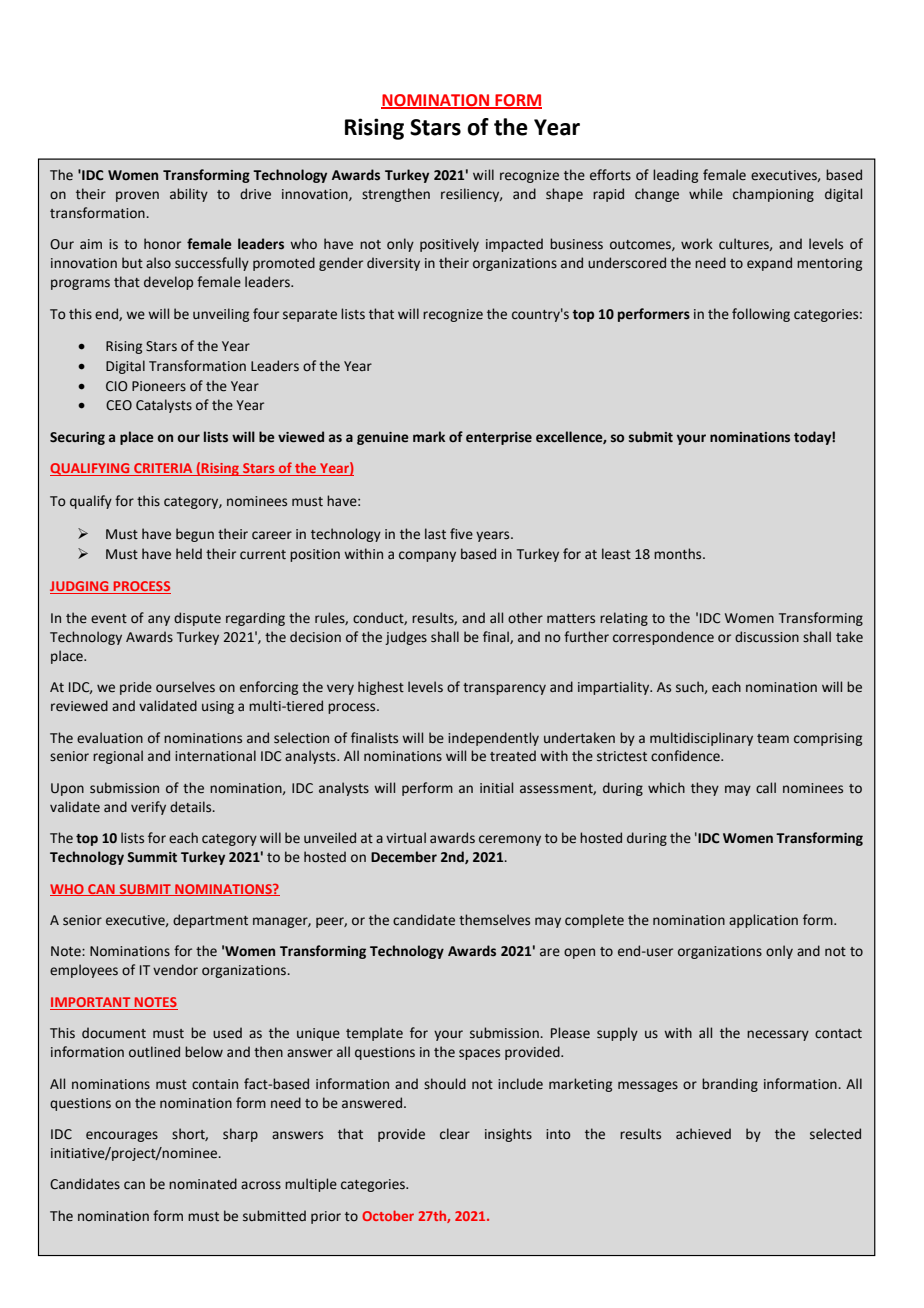 The width and height of the screenshot is (924, 1308). I want to click on themselves, so click(494, 920).
